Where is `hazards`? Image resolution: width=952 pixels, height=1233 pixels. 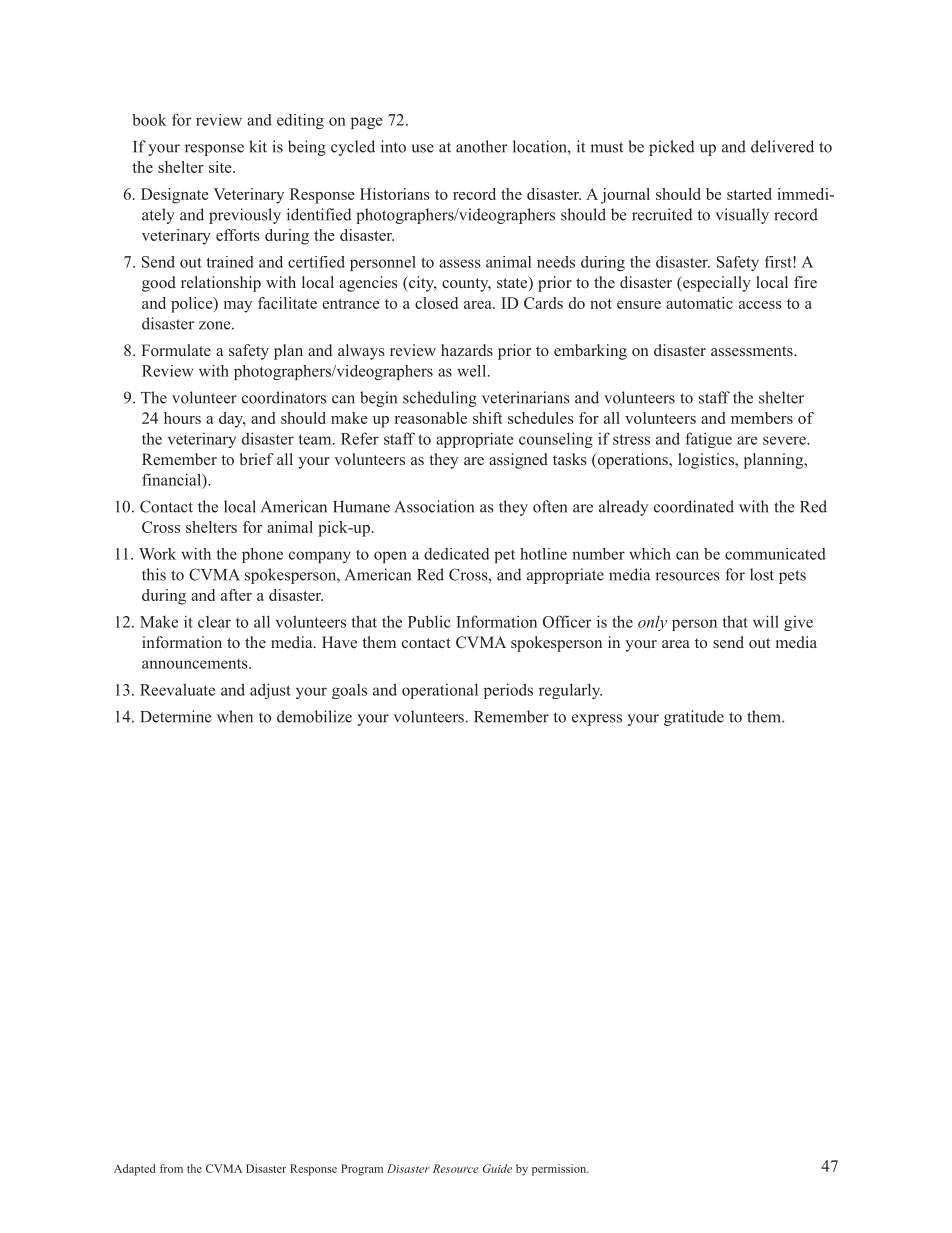 hazards is located at coordinates (467, 350).
